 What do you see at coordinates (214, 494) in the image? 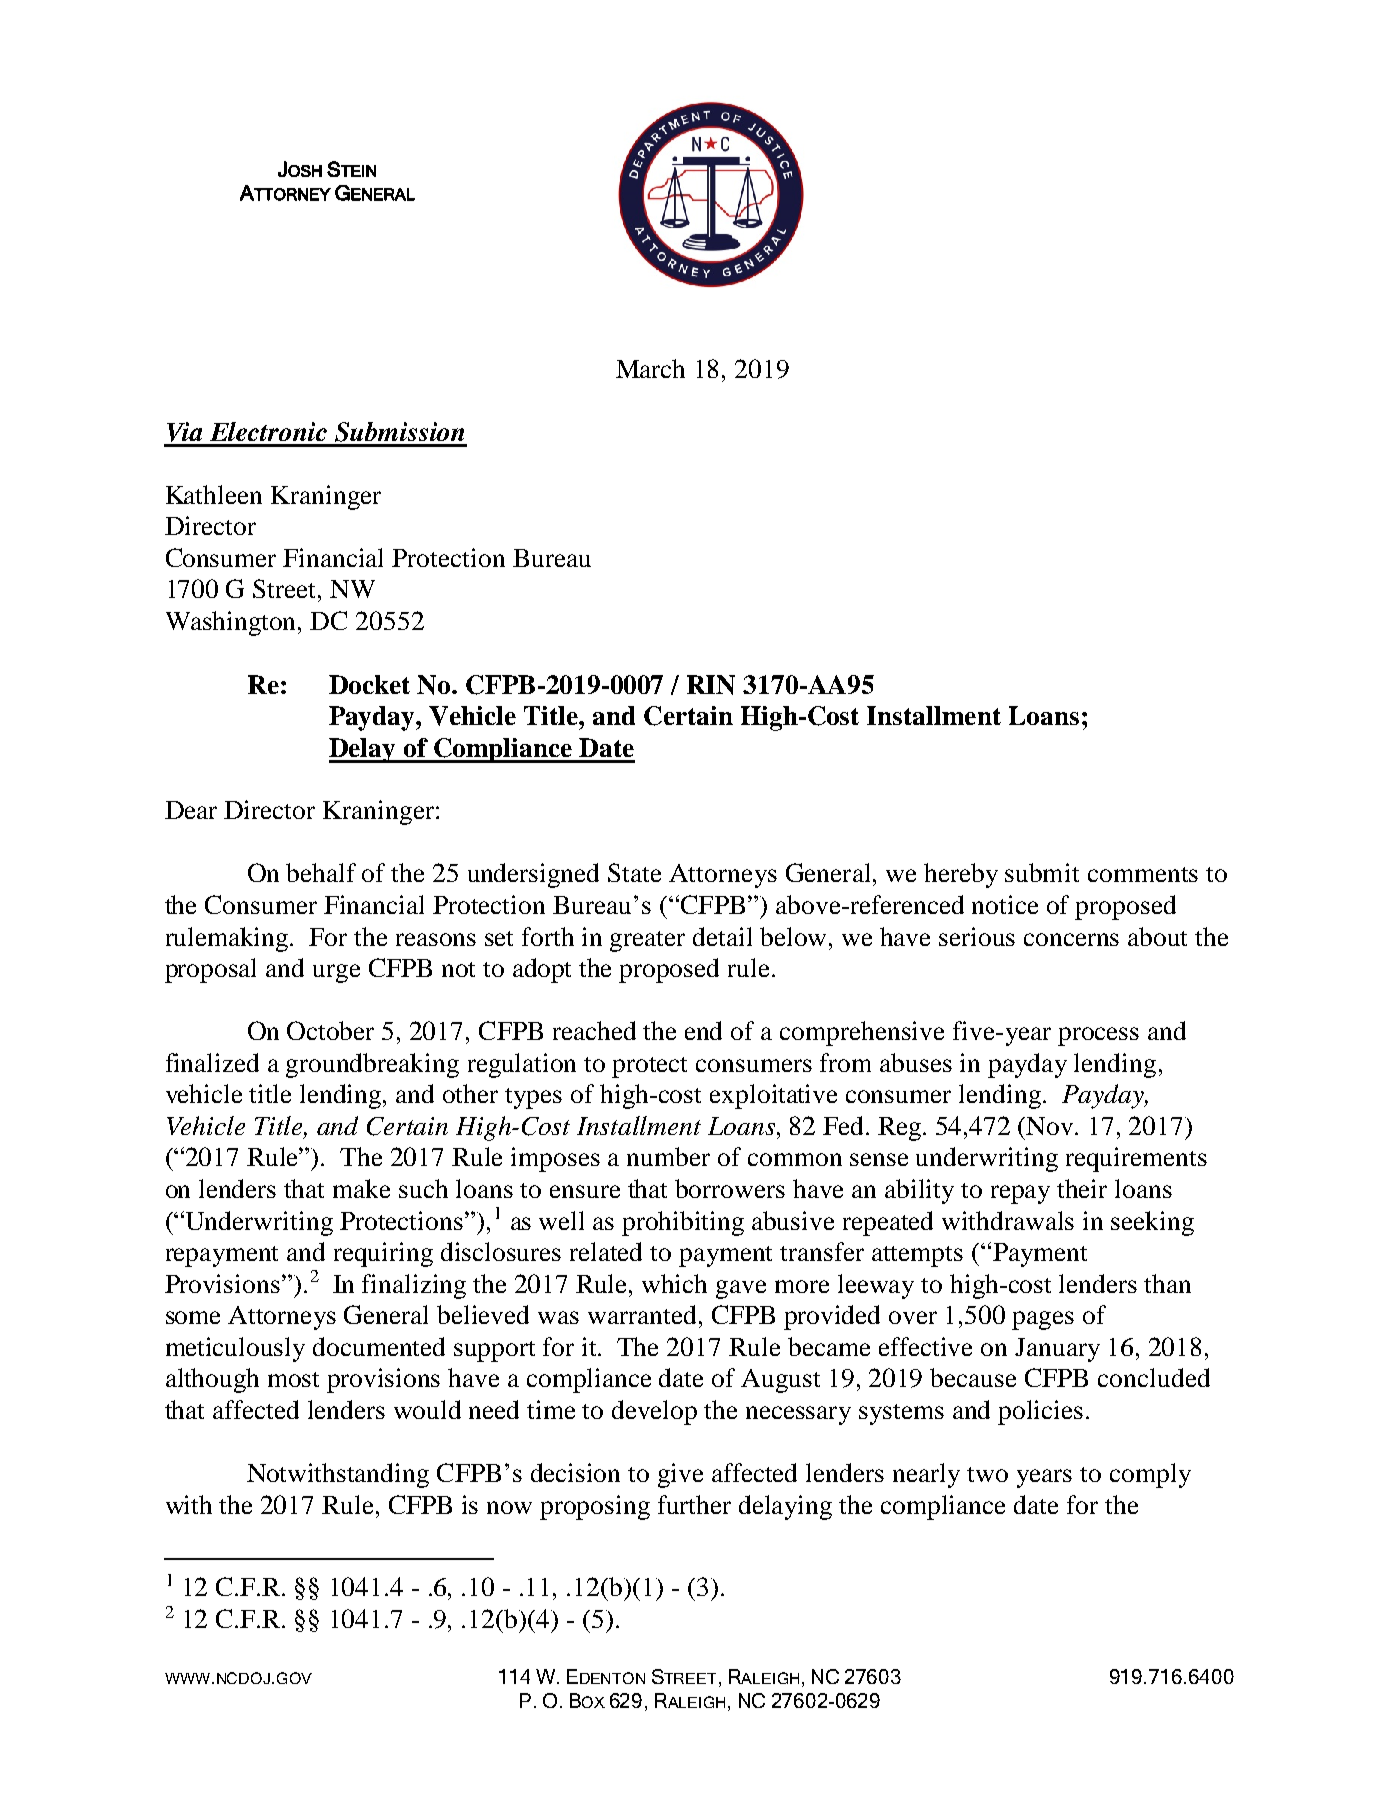
I see `Kathleen` at bounding box center [214, 494].
